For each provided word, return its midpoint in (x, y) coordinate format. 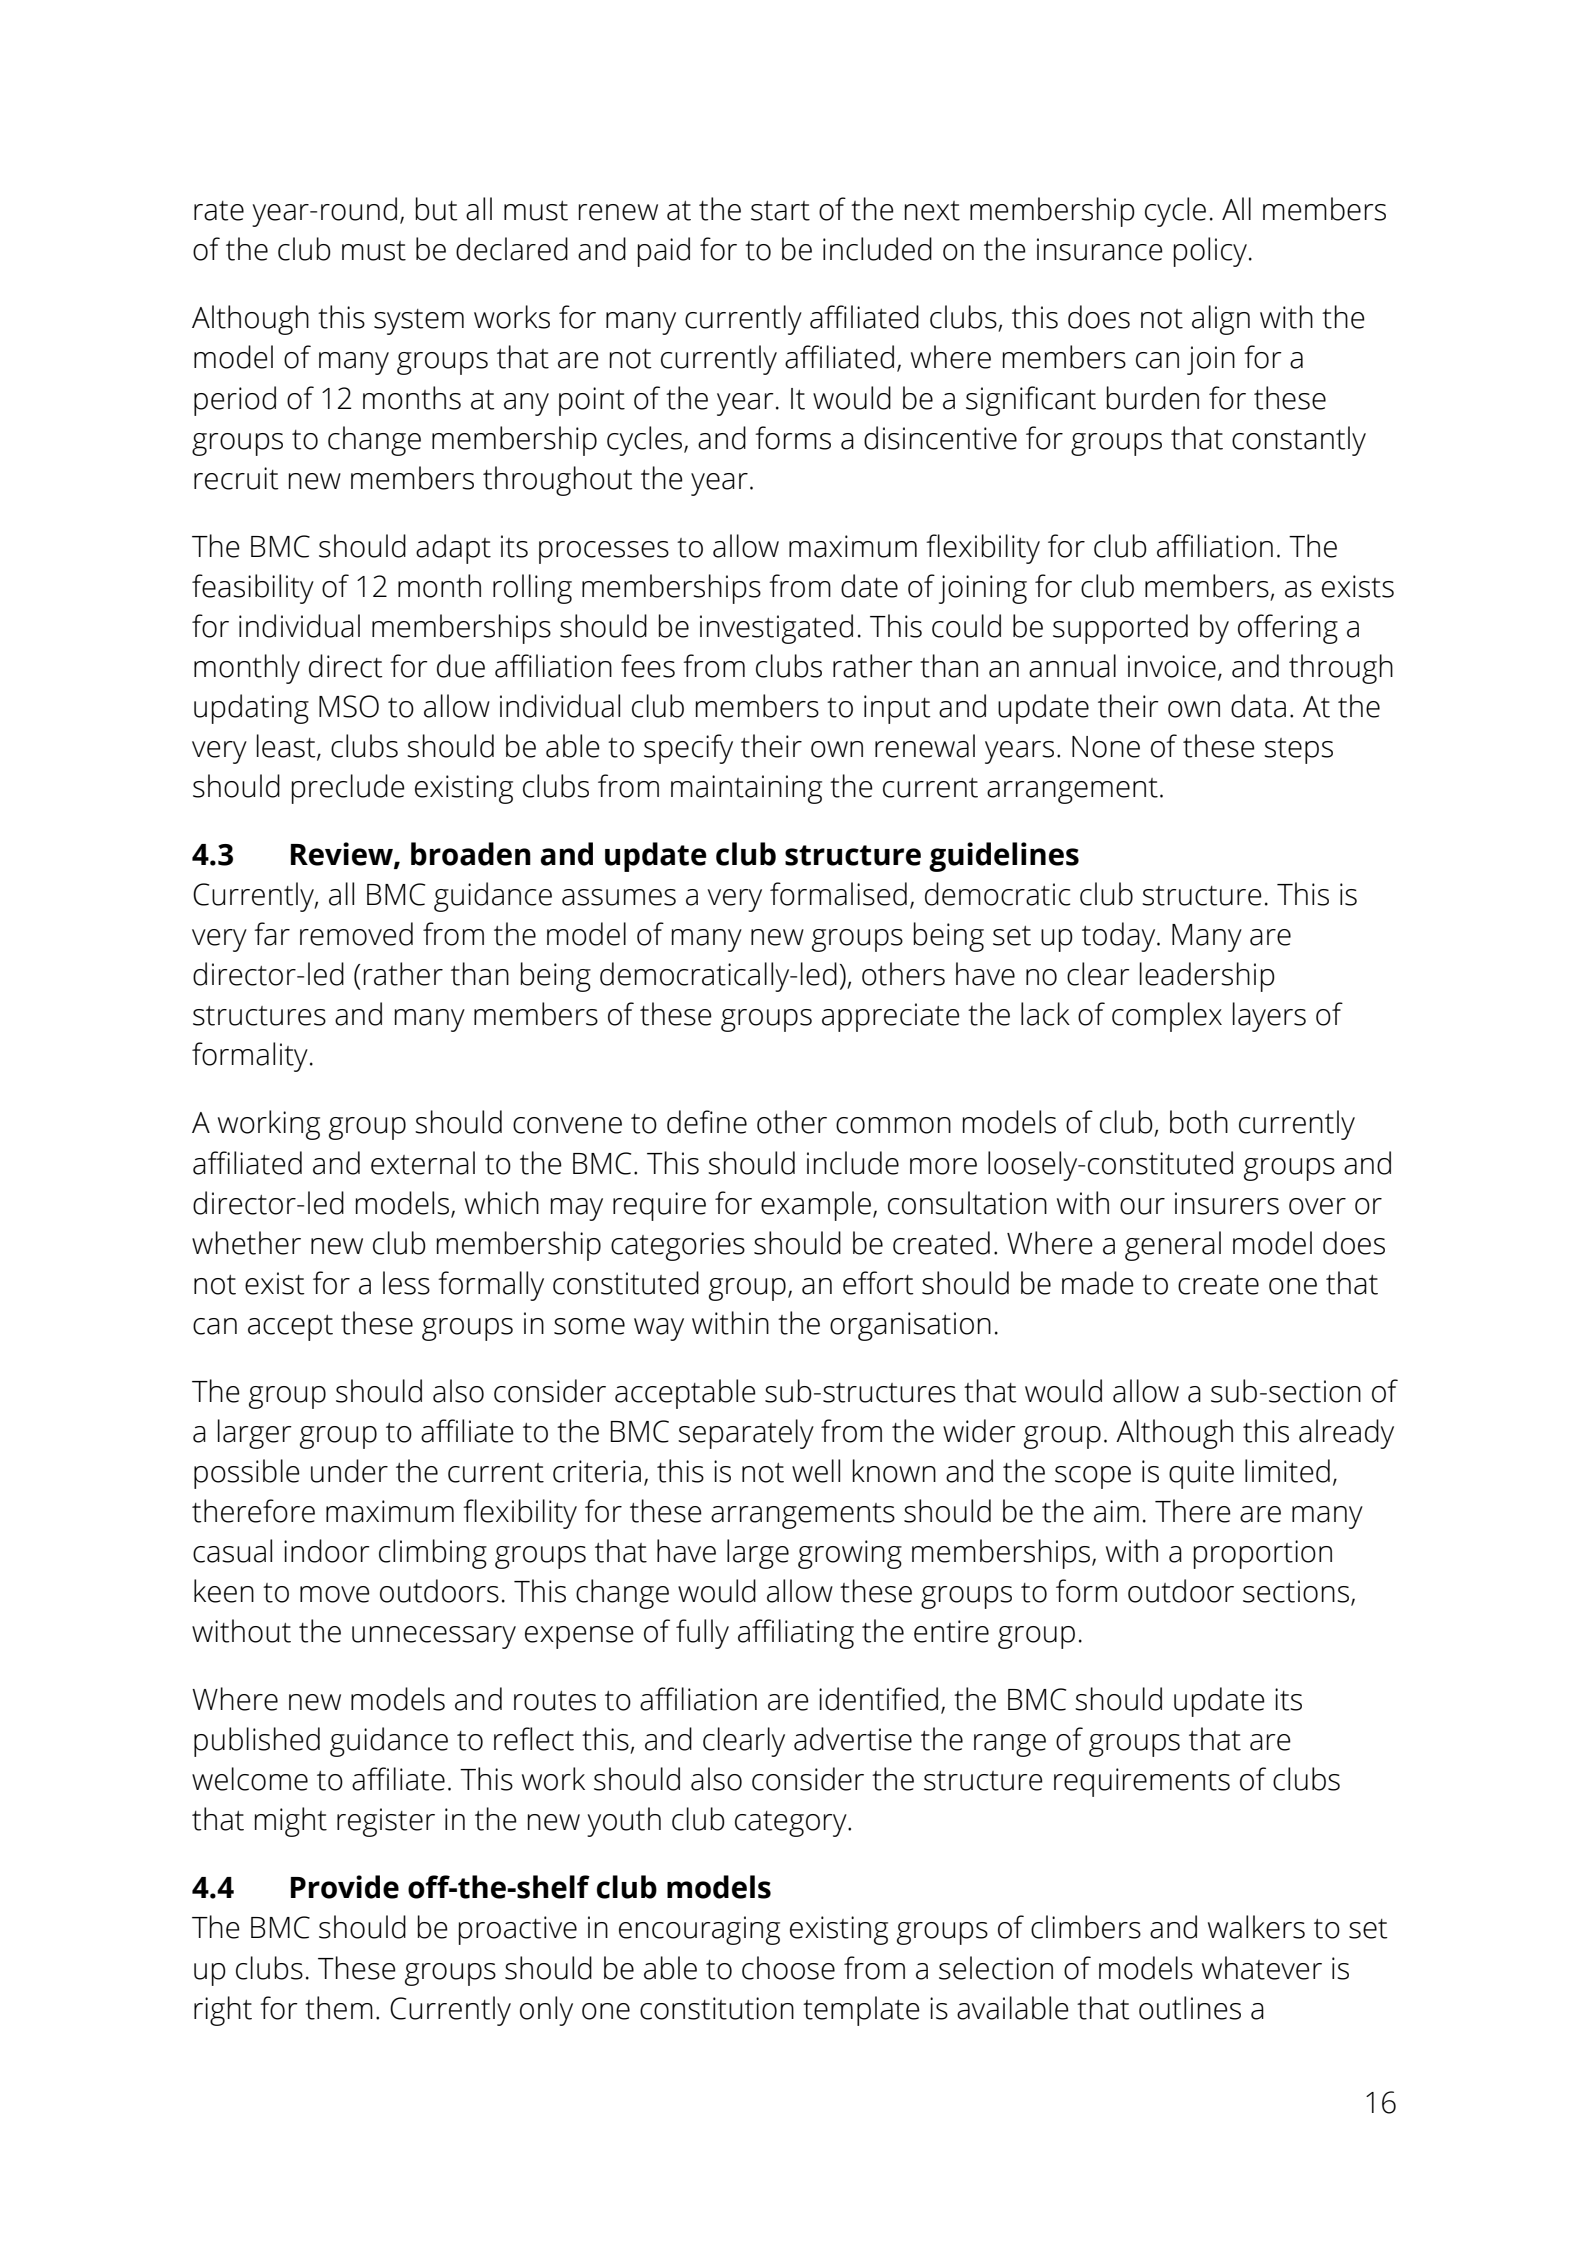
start (780, 211)
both (1199, 1122)
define (707, 1122)
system (419, 322)
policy (1210, 252)
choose (788, 1968)
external (423, 1163)
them (339, 2008)
